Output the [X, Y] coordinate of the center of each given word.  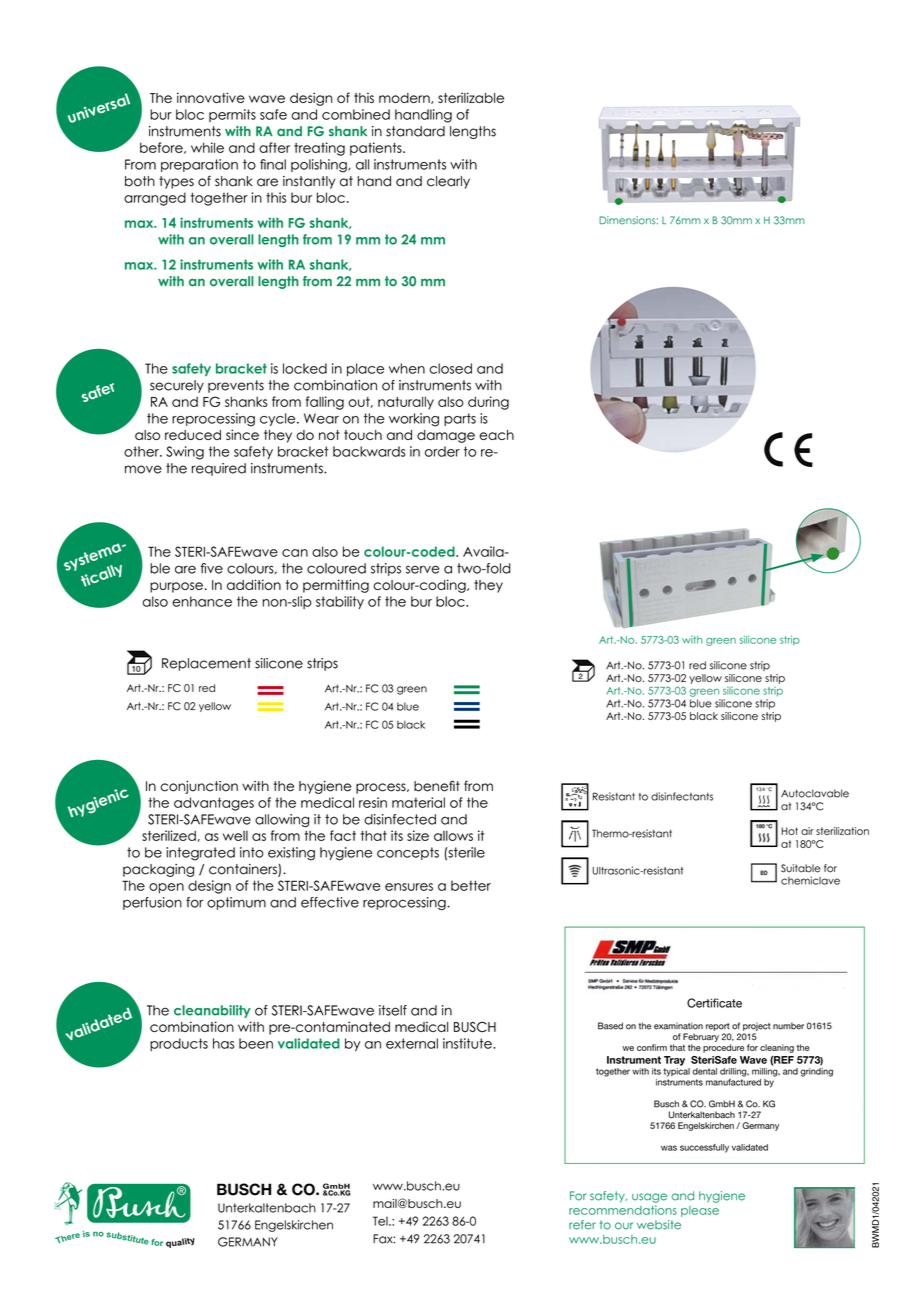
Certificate [714, 1003]
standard [415, 131]
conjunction [199, 787]
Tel [381, 1221]
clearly [448, 182]
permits [232, 115]
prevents [236, 386]
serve [422, 569]
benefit [437, 786]
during [488, 403]
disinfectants [682, 796]
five [212, 568]
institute [468, 1043]
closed [450, 368]
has [224, 1043]
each [496, 435]
